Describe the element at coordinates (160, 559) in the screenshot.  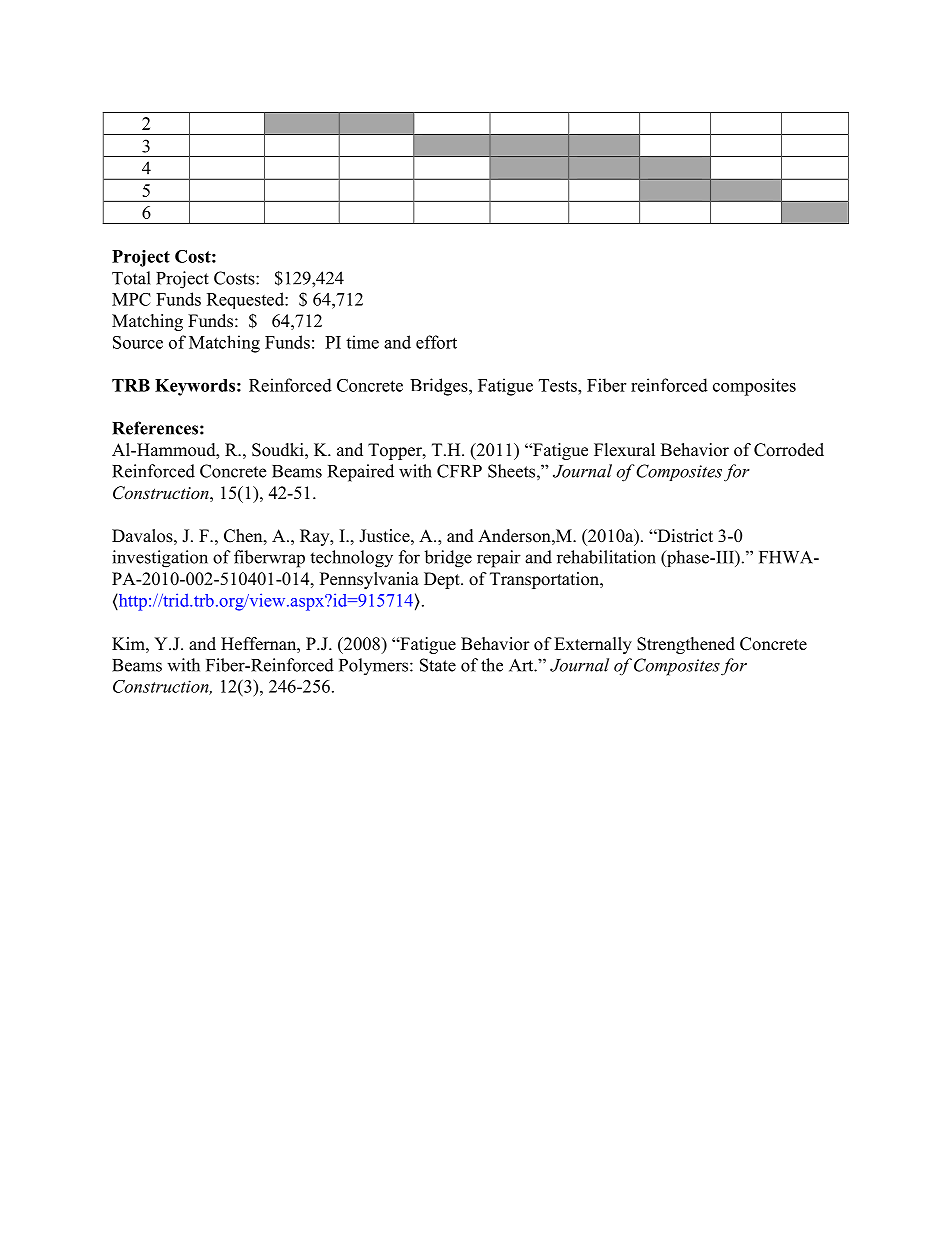
I see `investigation` at that location.
